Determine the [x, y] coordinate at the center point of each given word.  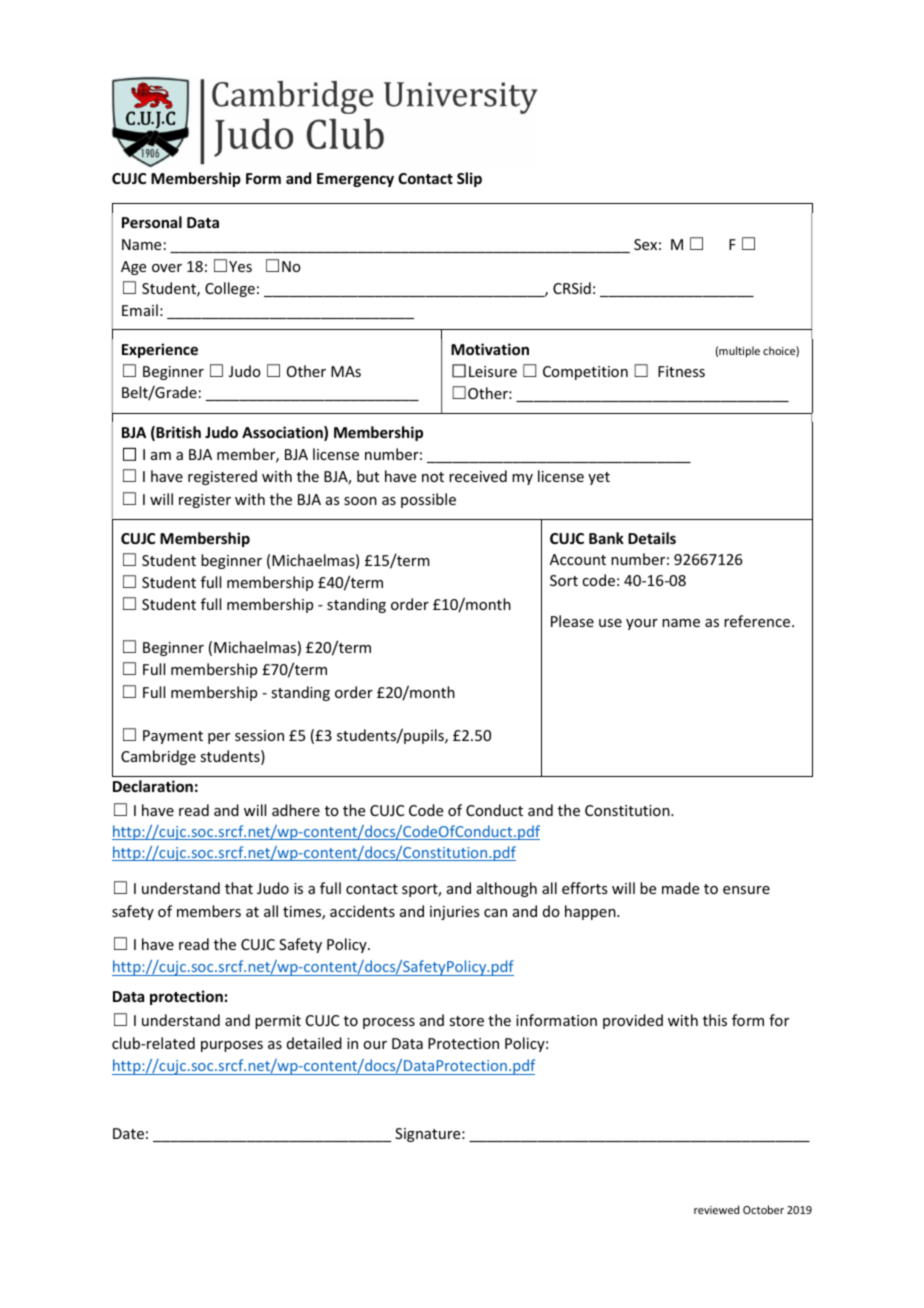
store [466, 1021]
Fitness [681, 371]
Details [652, 538]
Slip [469, 179]
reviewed [716, 1209]
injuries [454, 913]
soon [360, 501]
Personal [152, 222]
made [680, 888]
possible [428, 500]
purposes [232, 1046]
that [239, 888]
